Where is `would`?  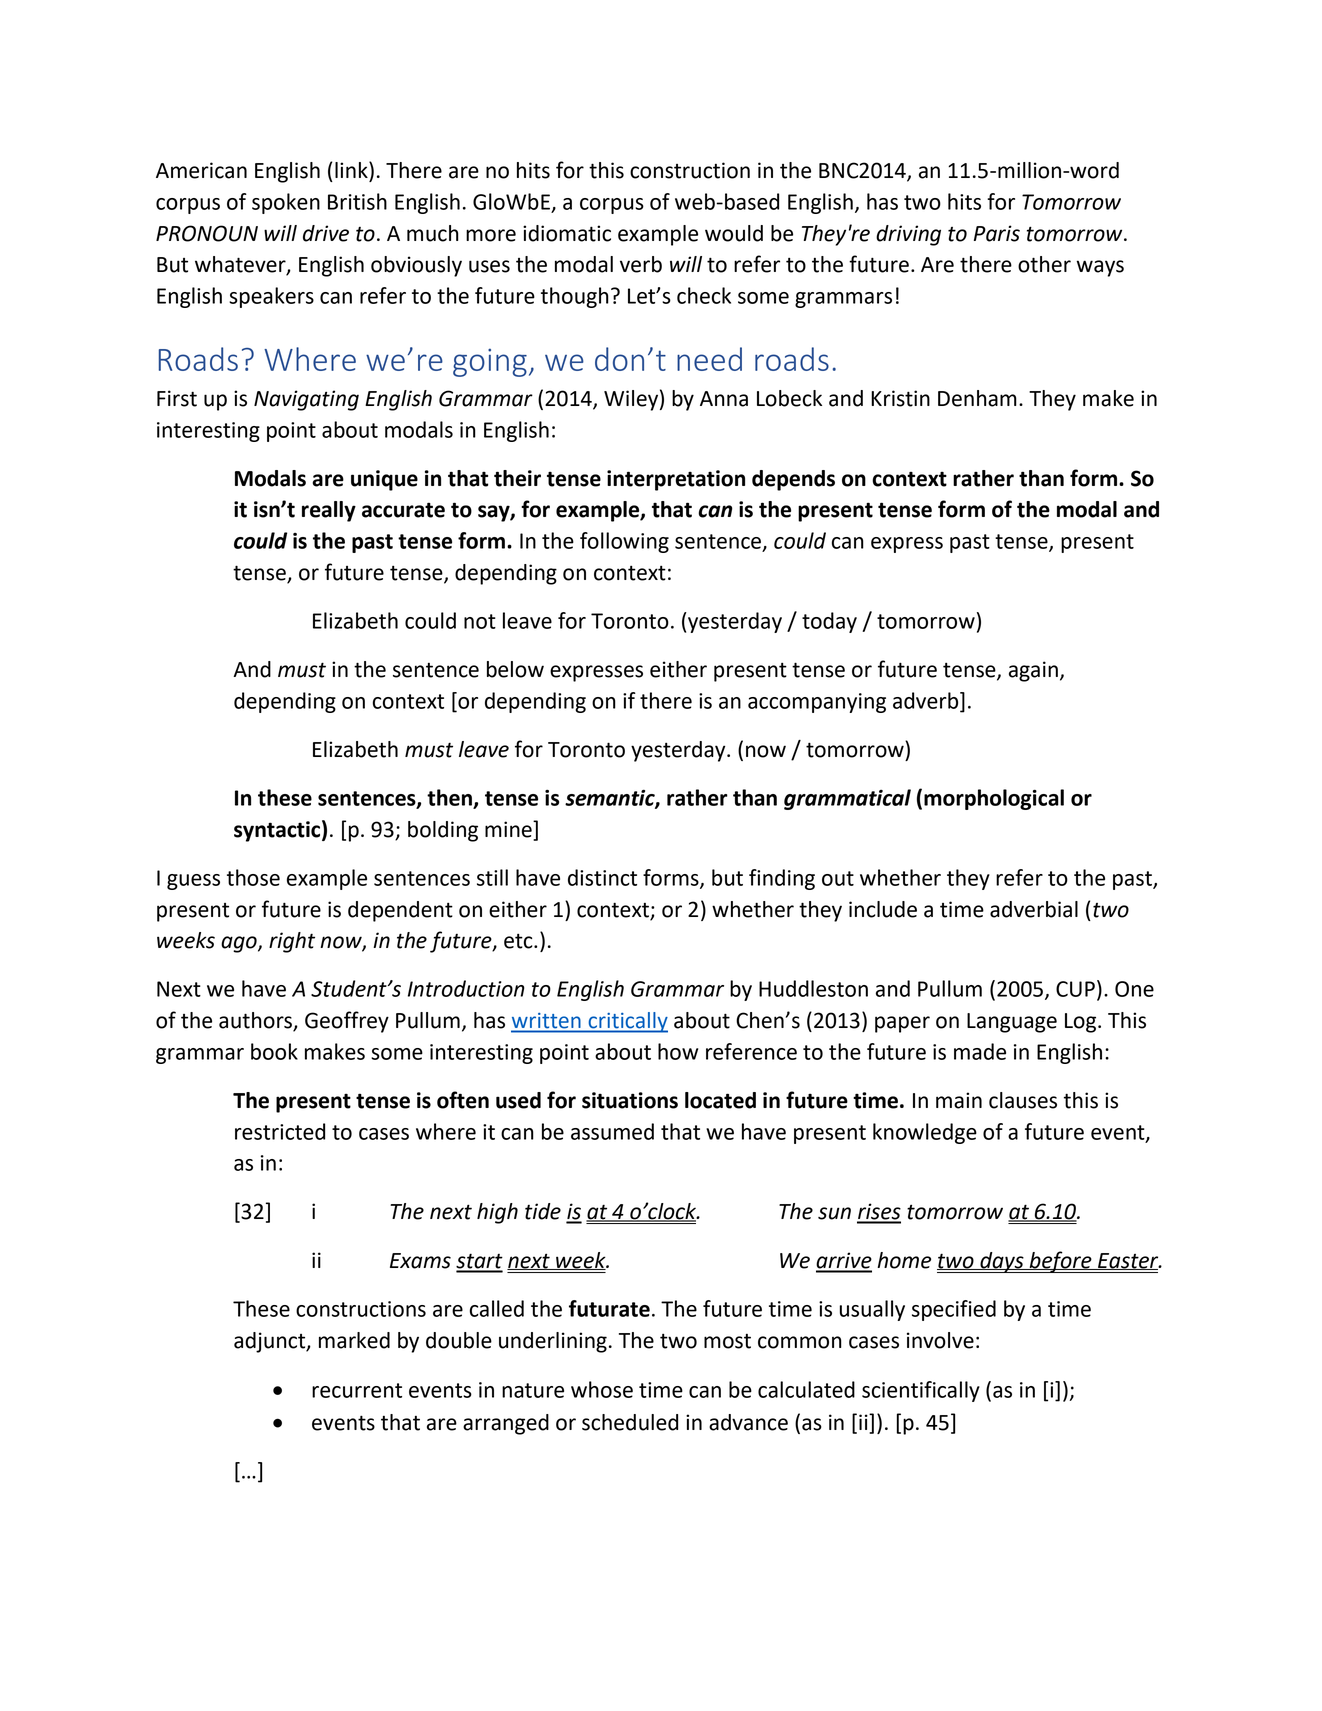
would is located at coordinates (734, 233).
